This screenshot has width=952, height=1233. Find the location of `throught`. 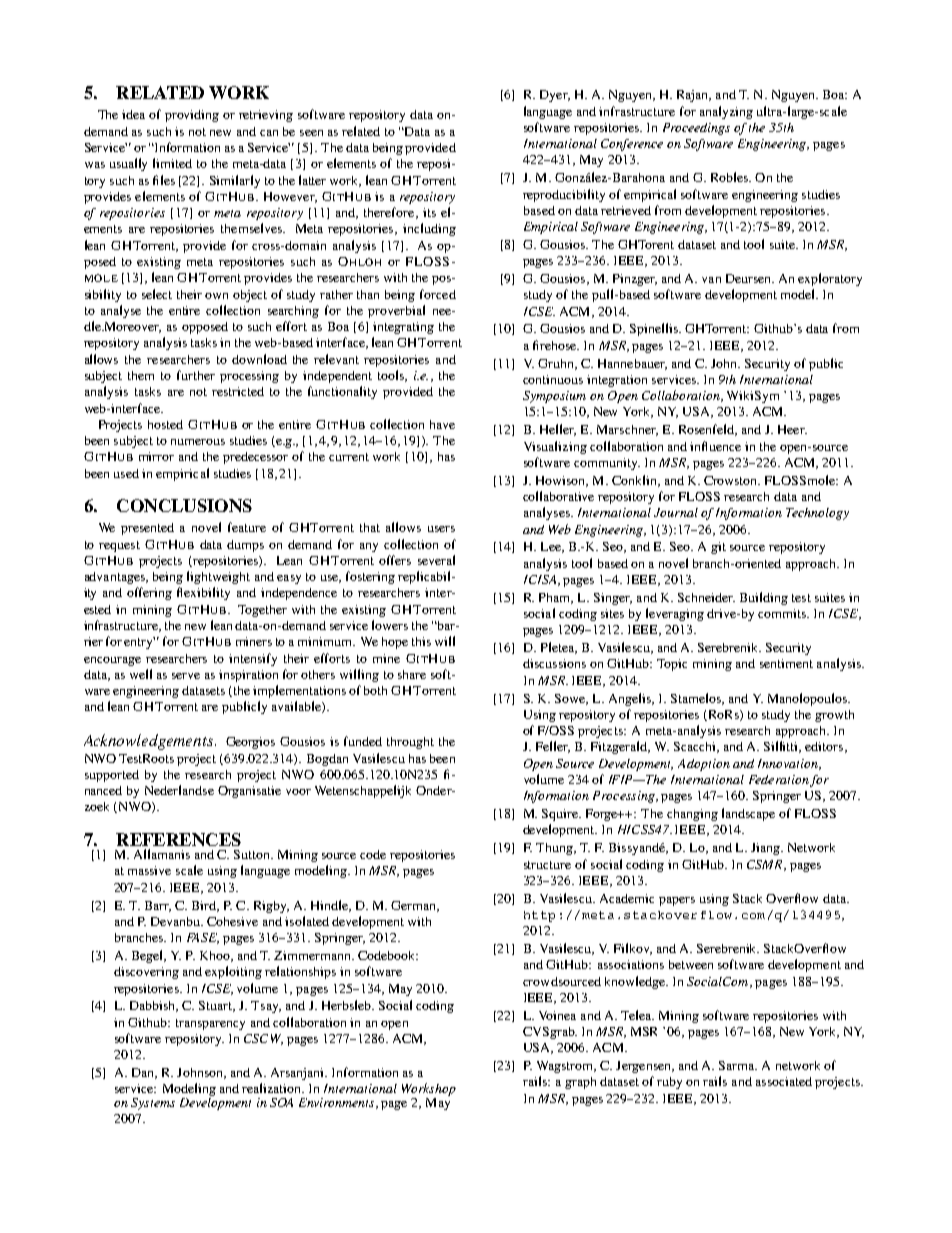

throught is located at coordinates (410, 743).
